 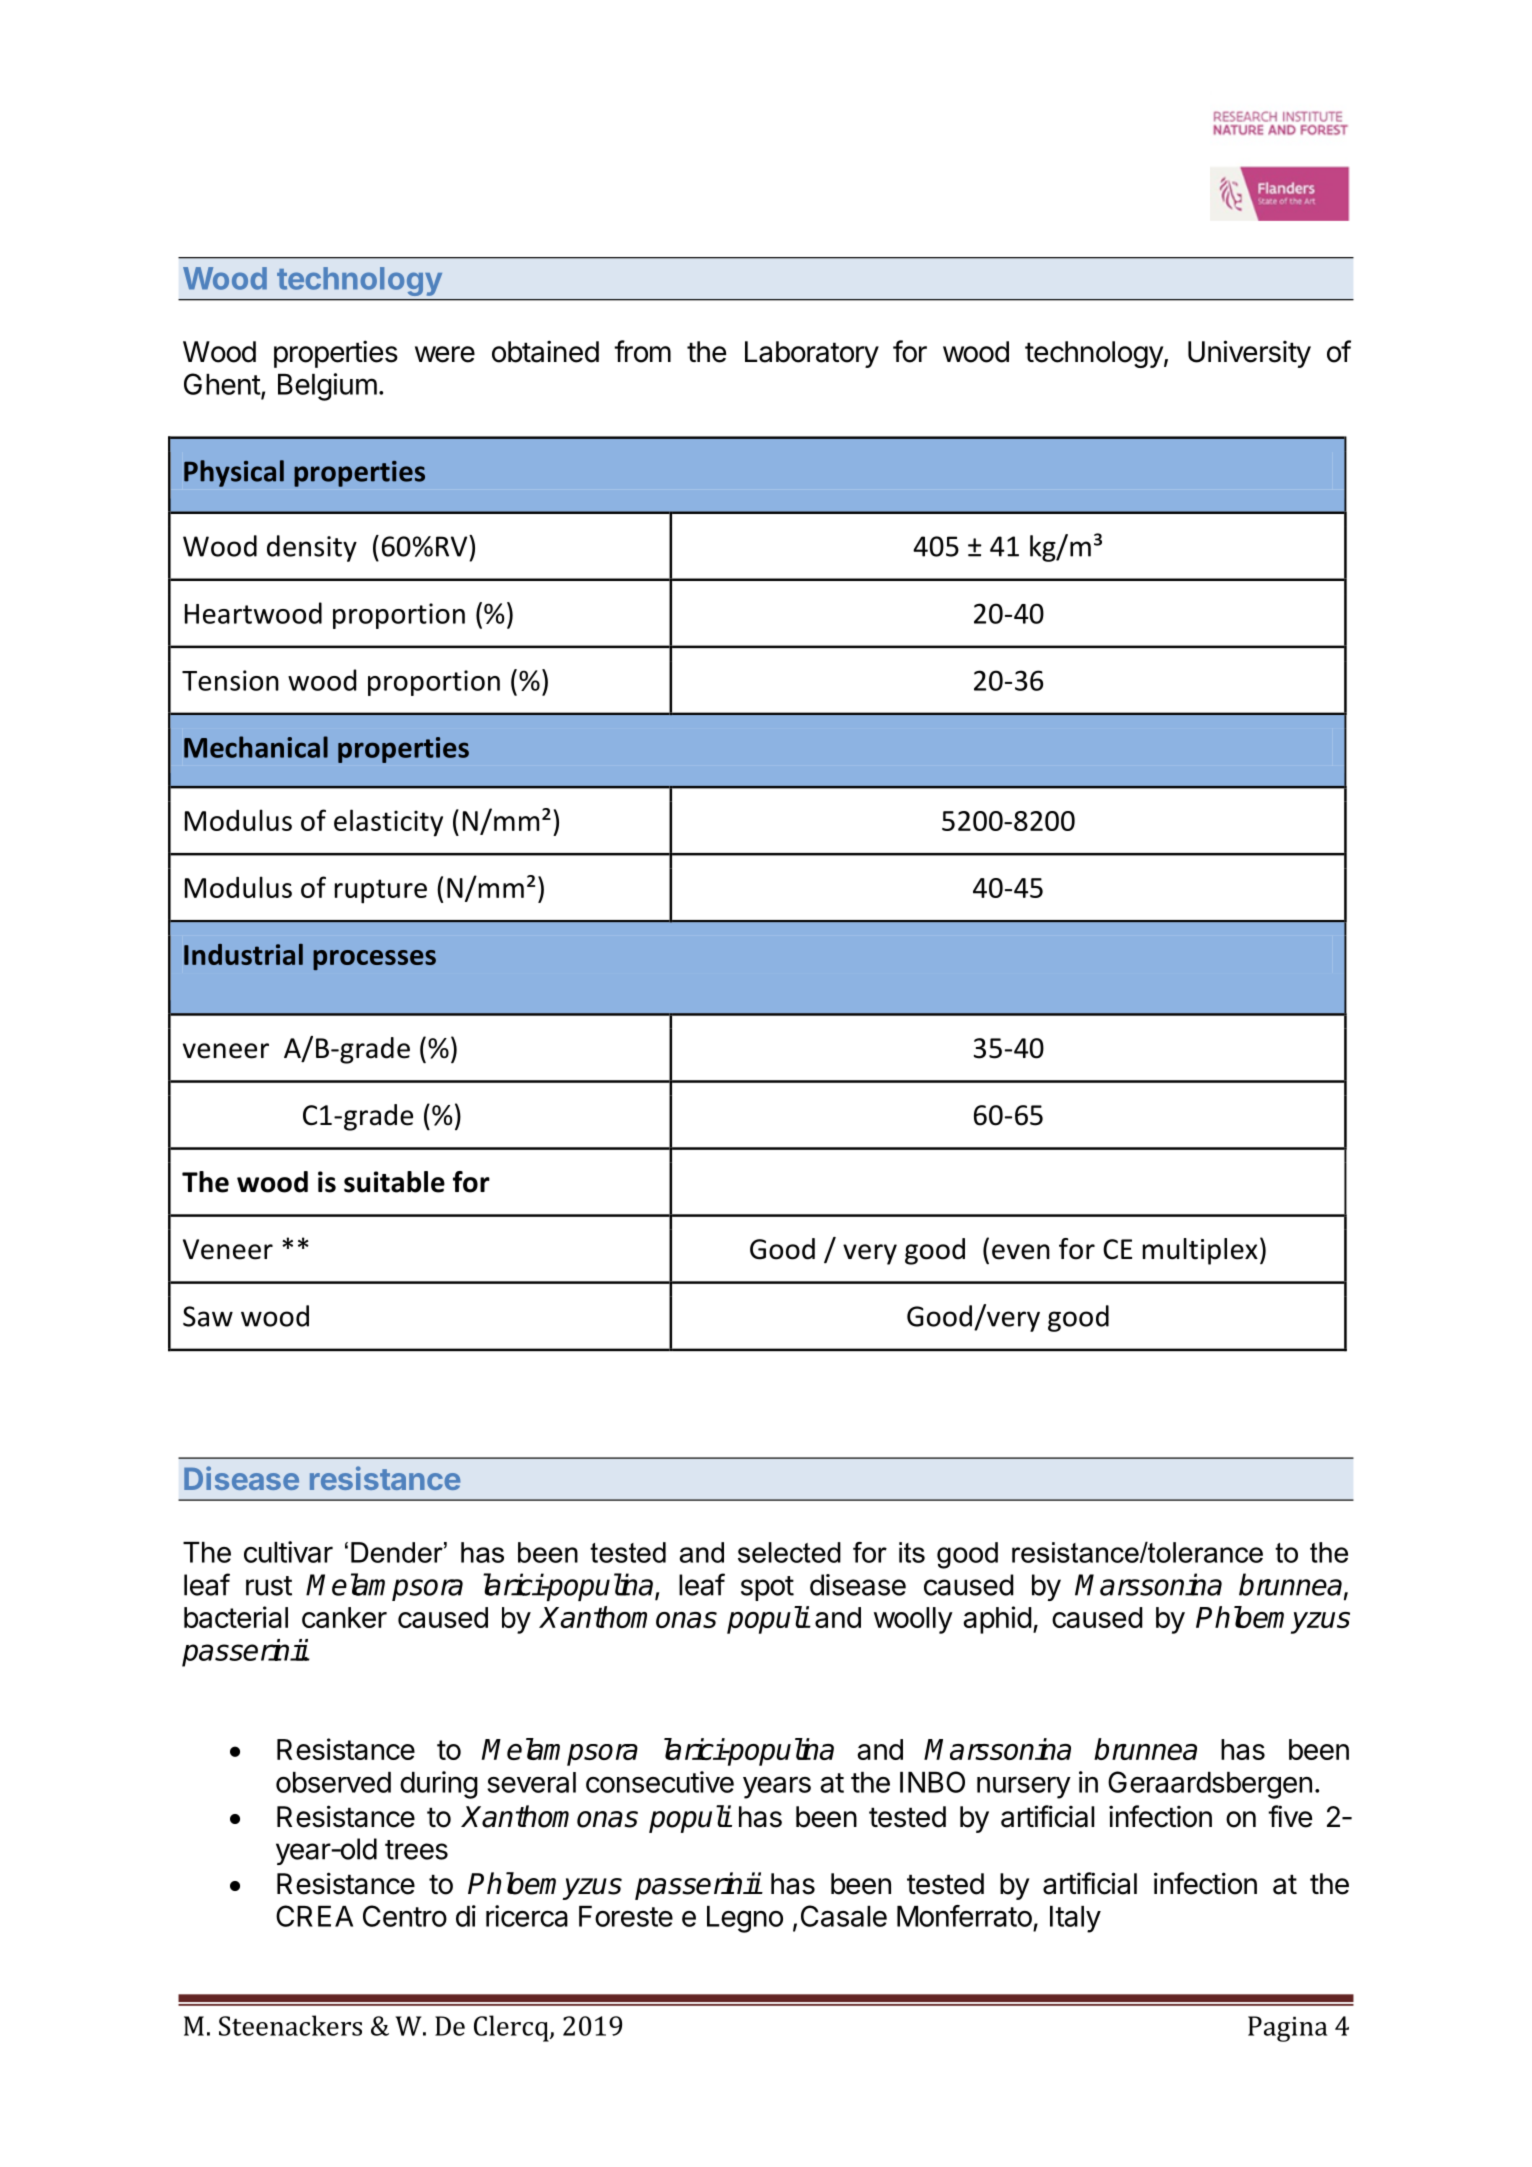 I want to click on University, so click(x=1249, y=354).
